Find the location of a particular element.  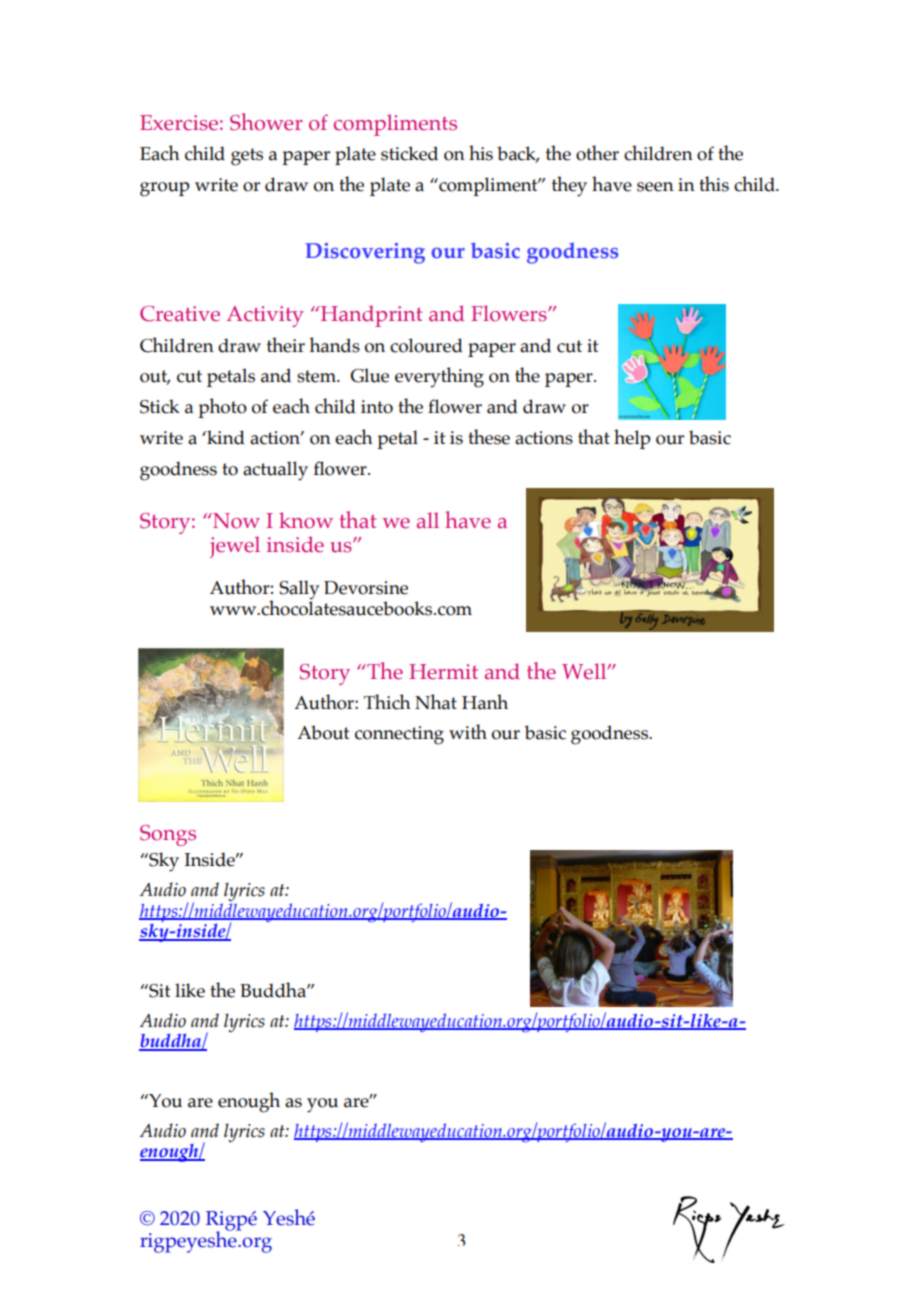

connecting is located at coordinates (399, 735).
